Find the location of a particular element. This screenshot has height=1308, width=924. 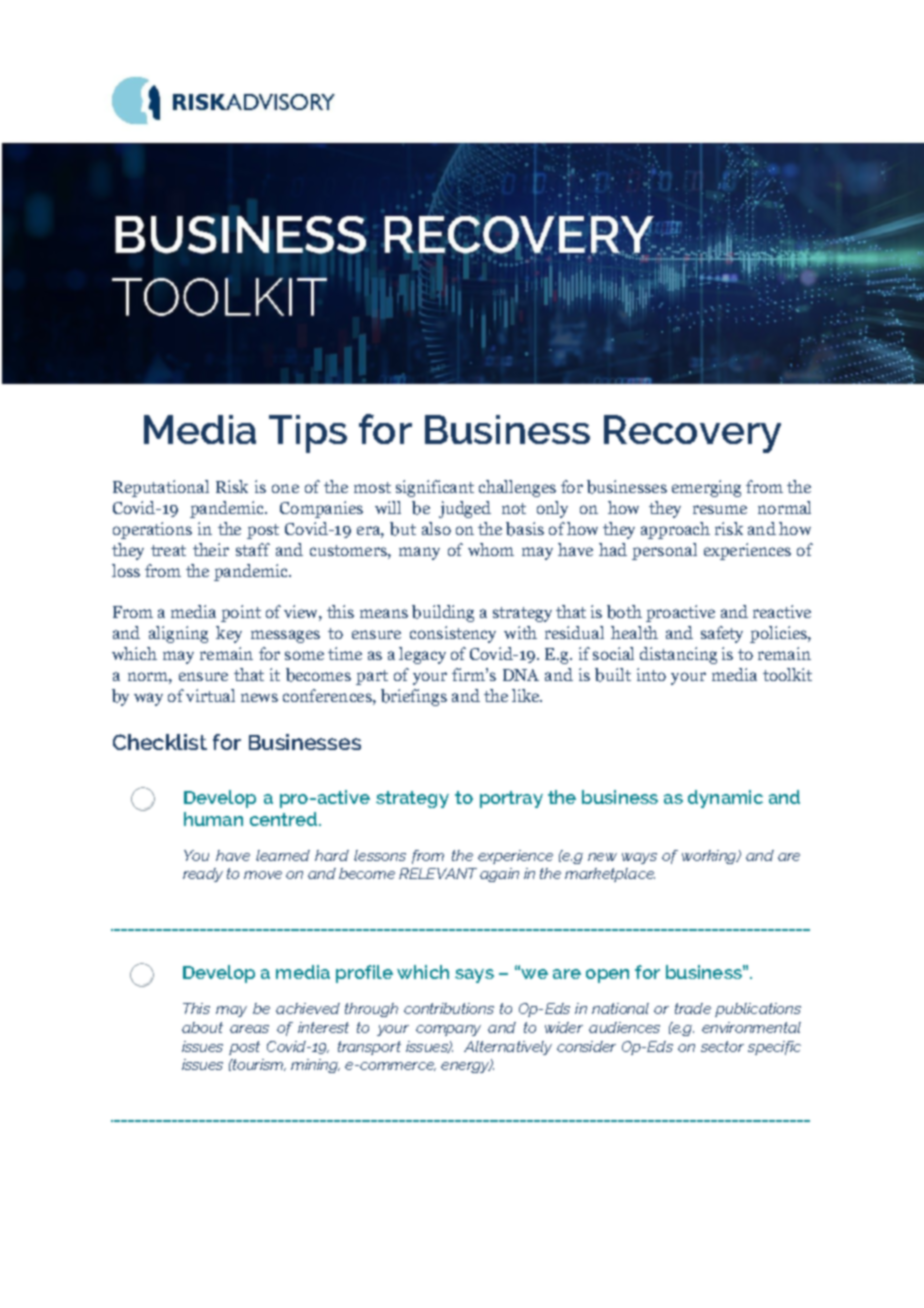

Recovery is located at coordinates (692, 434).
